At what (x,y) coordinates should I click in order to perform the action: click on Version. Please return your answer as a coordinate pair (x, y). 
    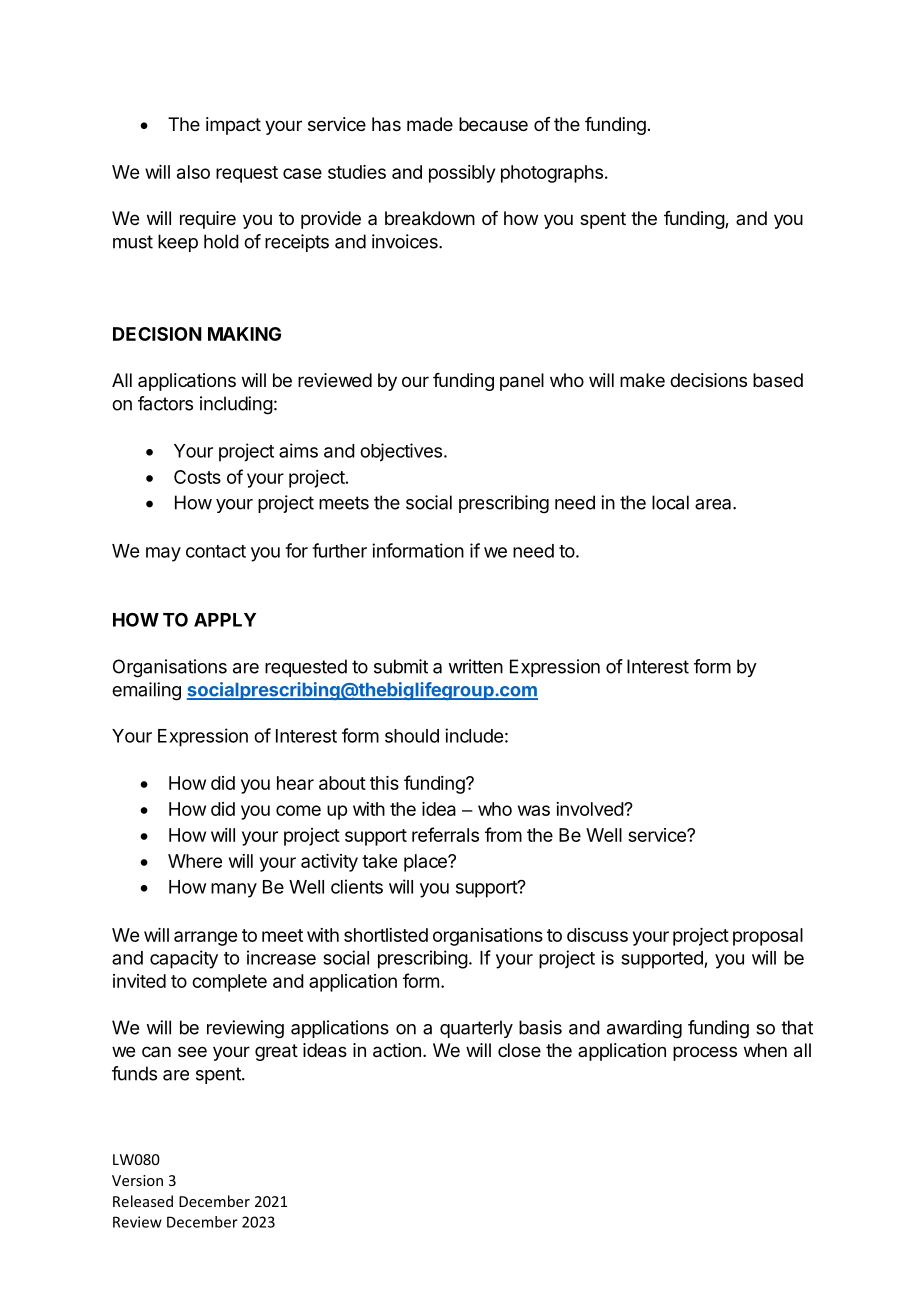
    Looking at the image, I should click on (137, 1180).
